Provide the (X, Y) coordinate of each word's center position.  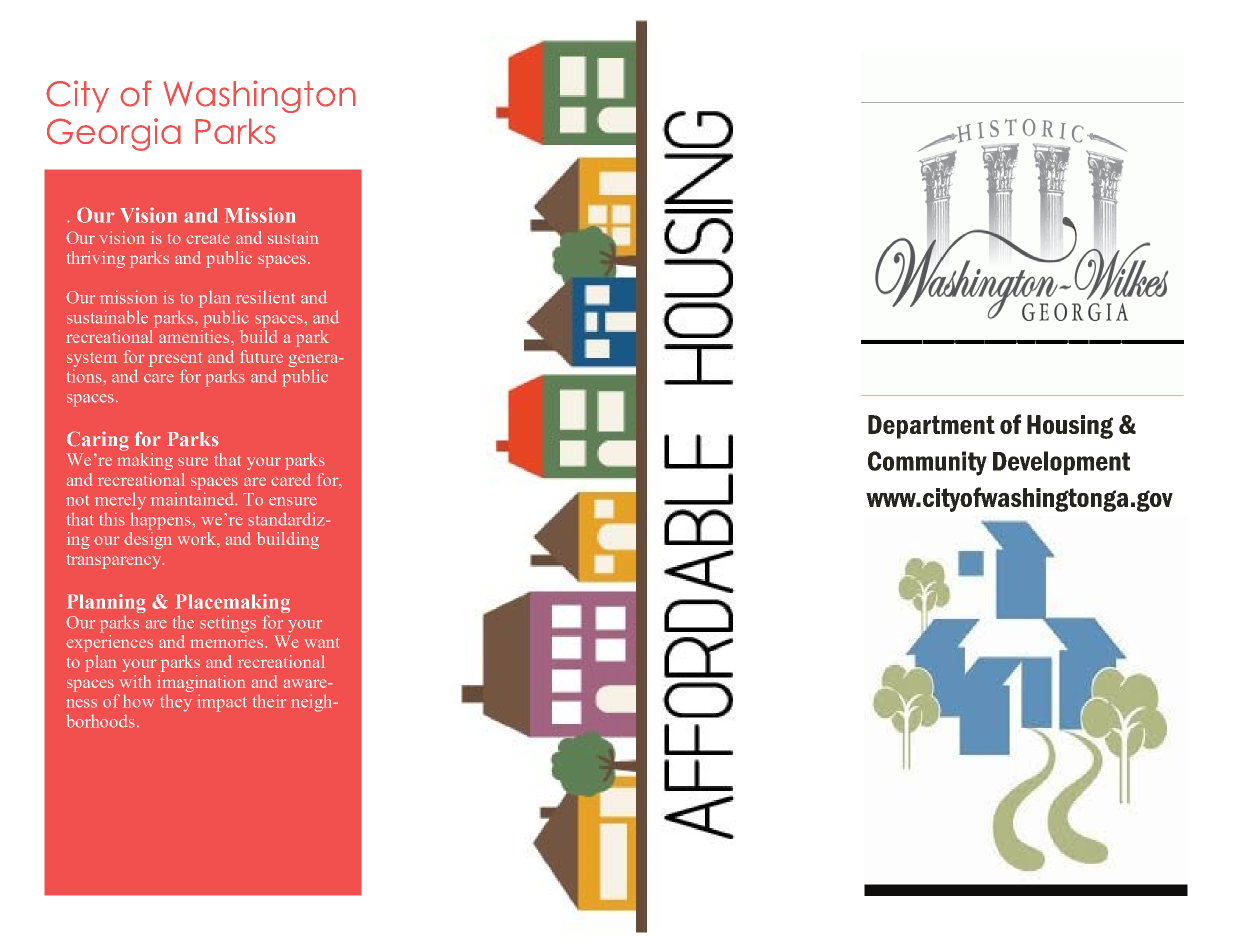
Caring (98, 441)
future (261, 356)
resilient (265, 297)
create (208, 238)
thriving (96, 259)
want (322, 642)
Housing (1070, 427)
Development (1061, 463)
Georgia (114, 134)
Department (931, 427)
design (148, 540)
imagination (201, 683)
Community (927, 463)
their (269, 701)
